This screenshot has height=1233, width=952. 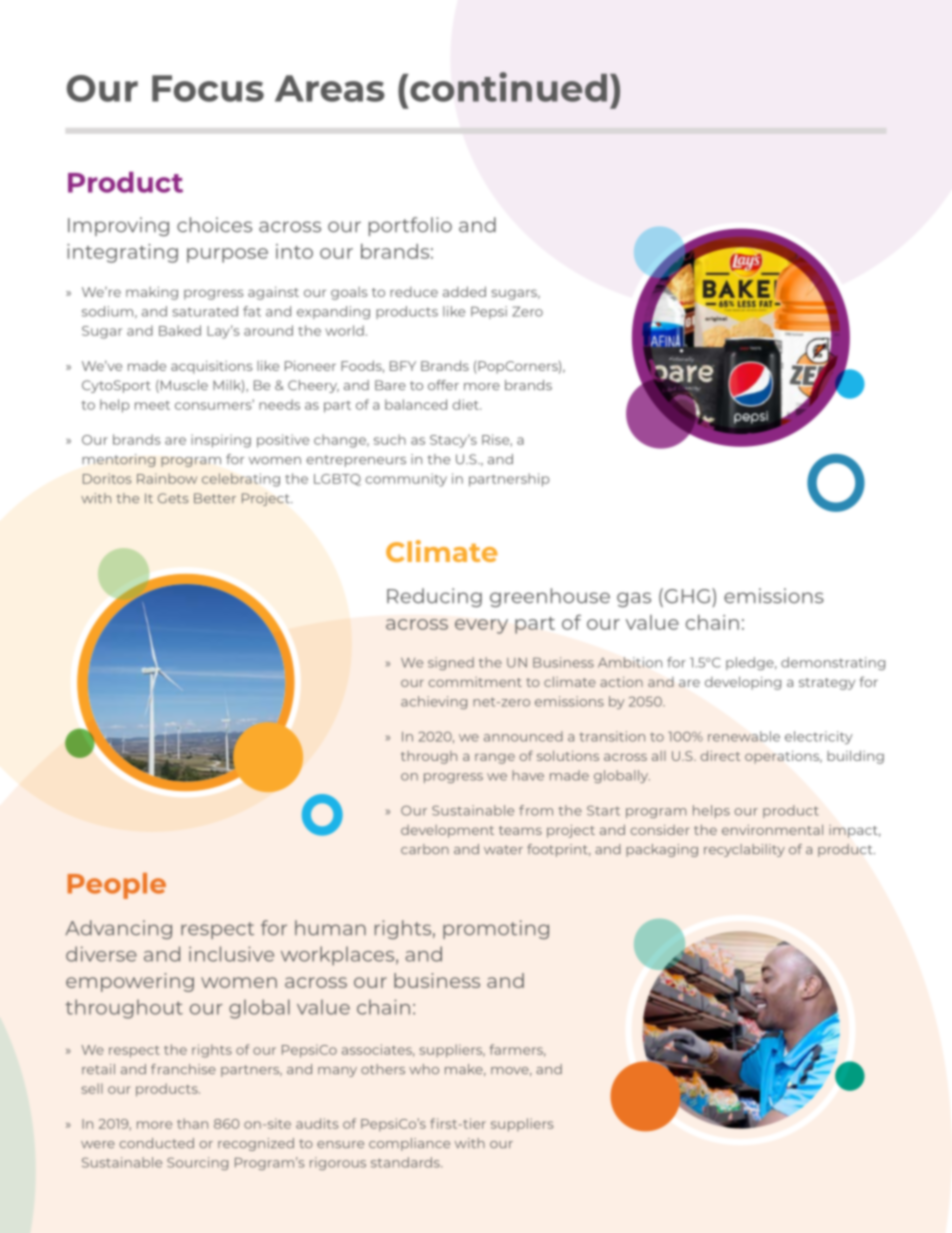 I want to click on inspiring, so click(x=221, y=441).
